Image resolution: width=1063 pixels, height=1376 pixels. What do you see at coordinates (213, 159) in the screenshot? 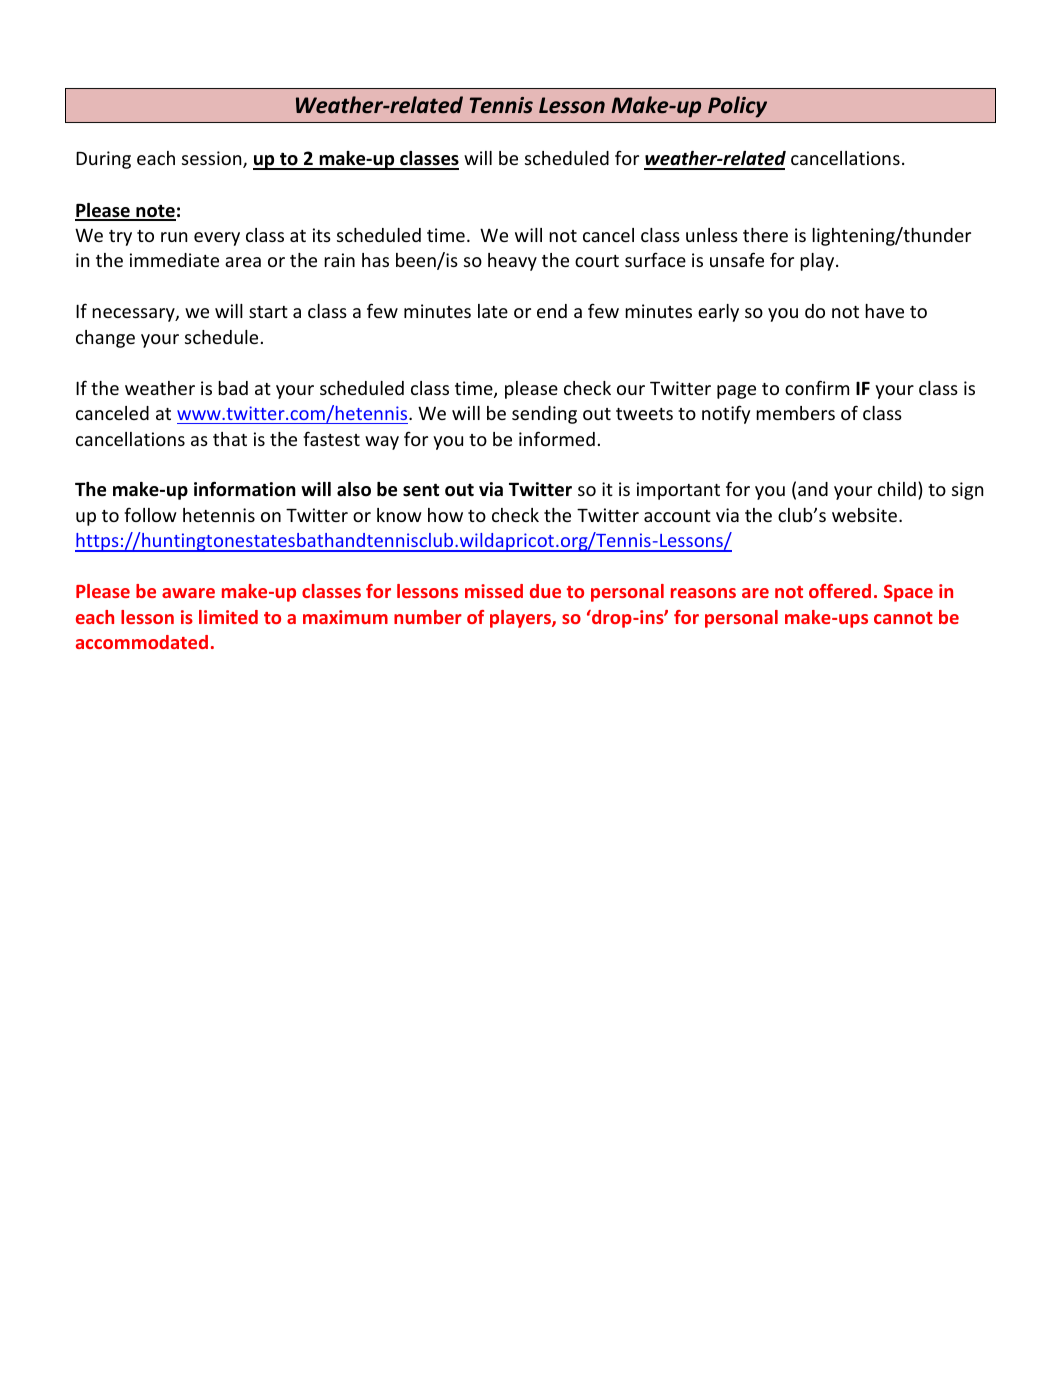
I see `session` at bounding box center [213, 159].
